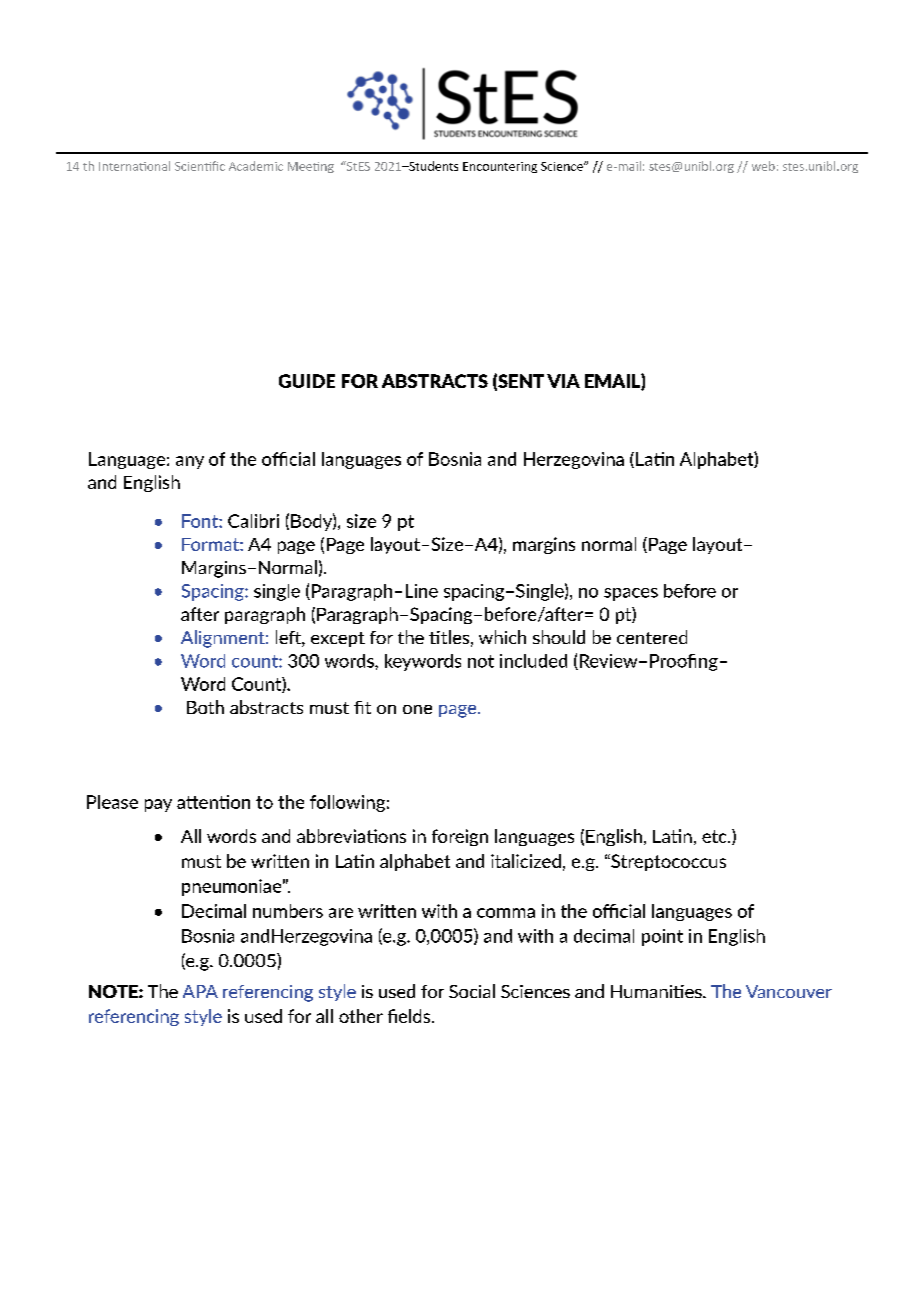  What do you see at coordinates (460, 837) in the screenshot?
I see `foreign` at bounding box center [460, 837].
